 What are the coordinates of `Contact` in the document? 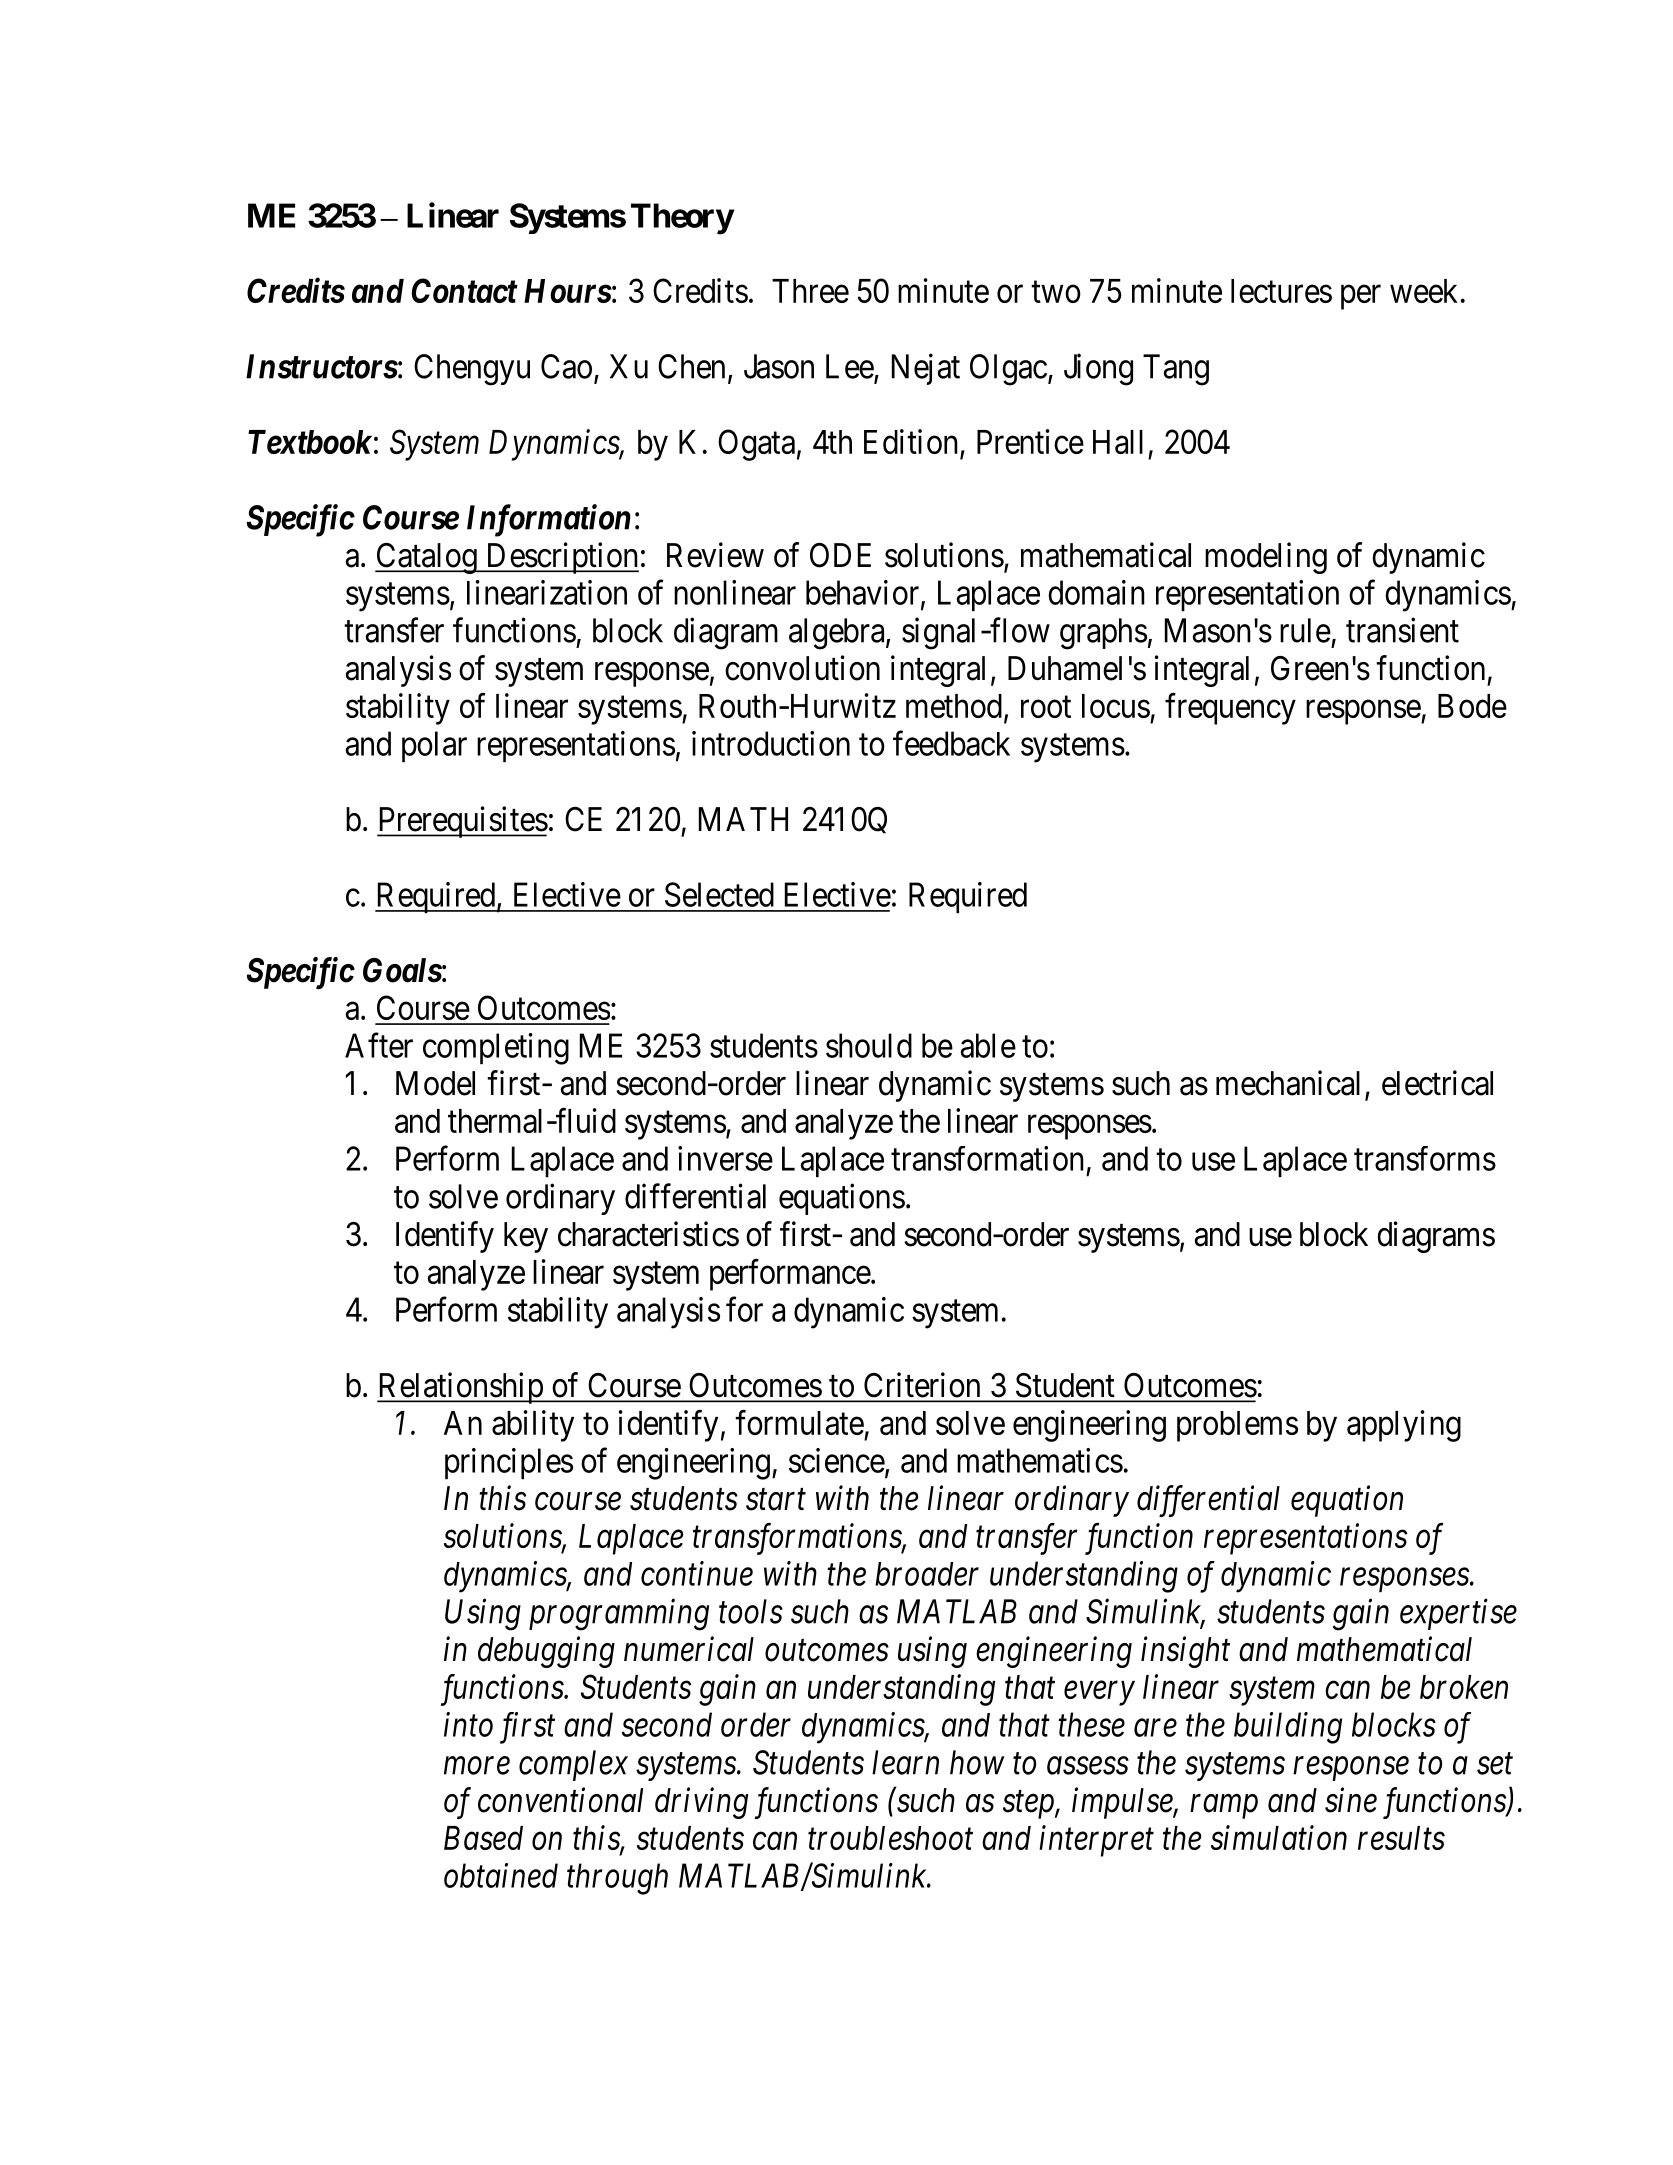 It's located at (465, 290).
